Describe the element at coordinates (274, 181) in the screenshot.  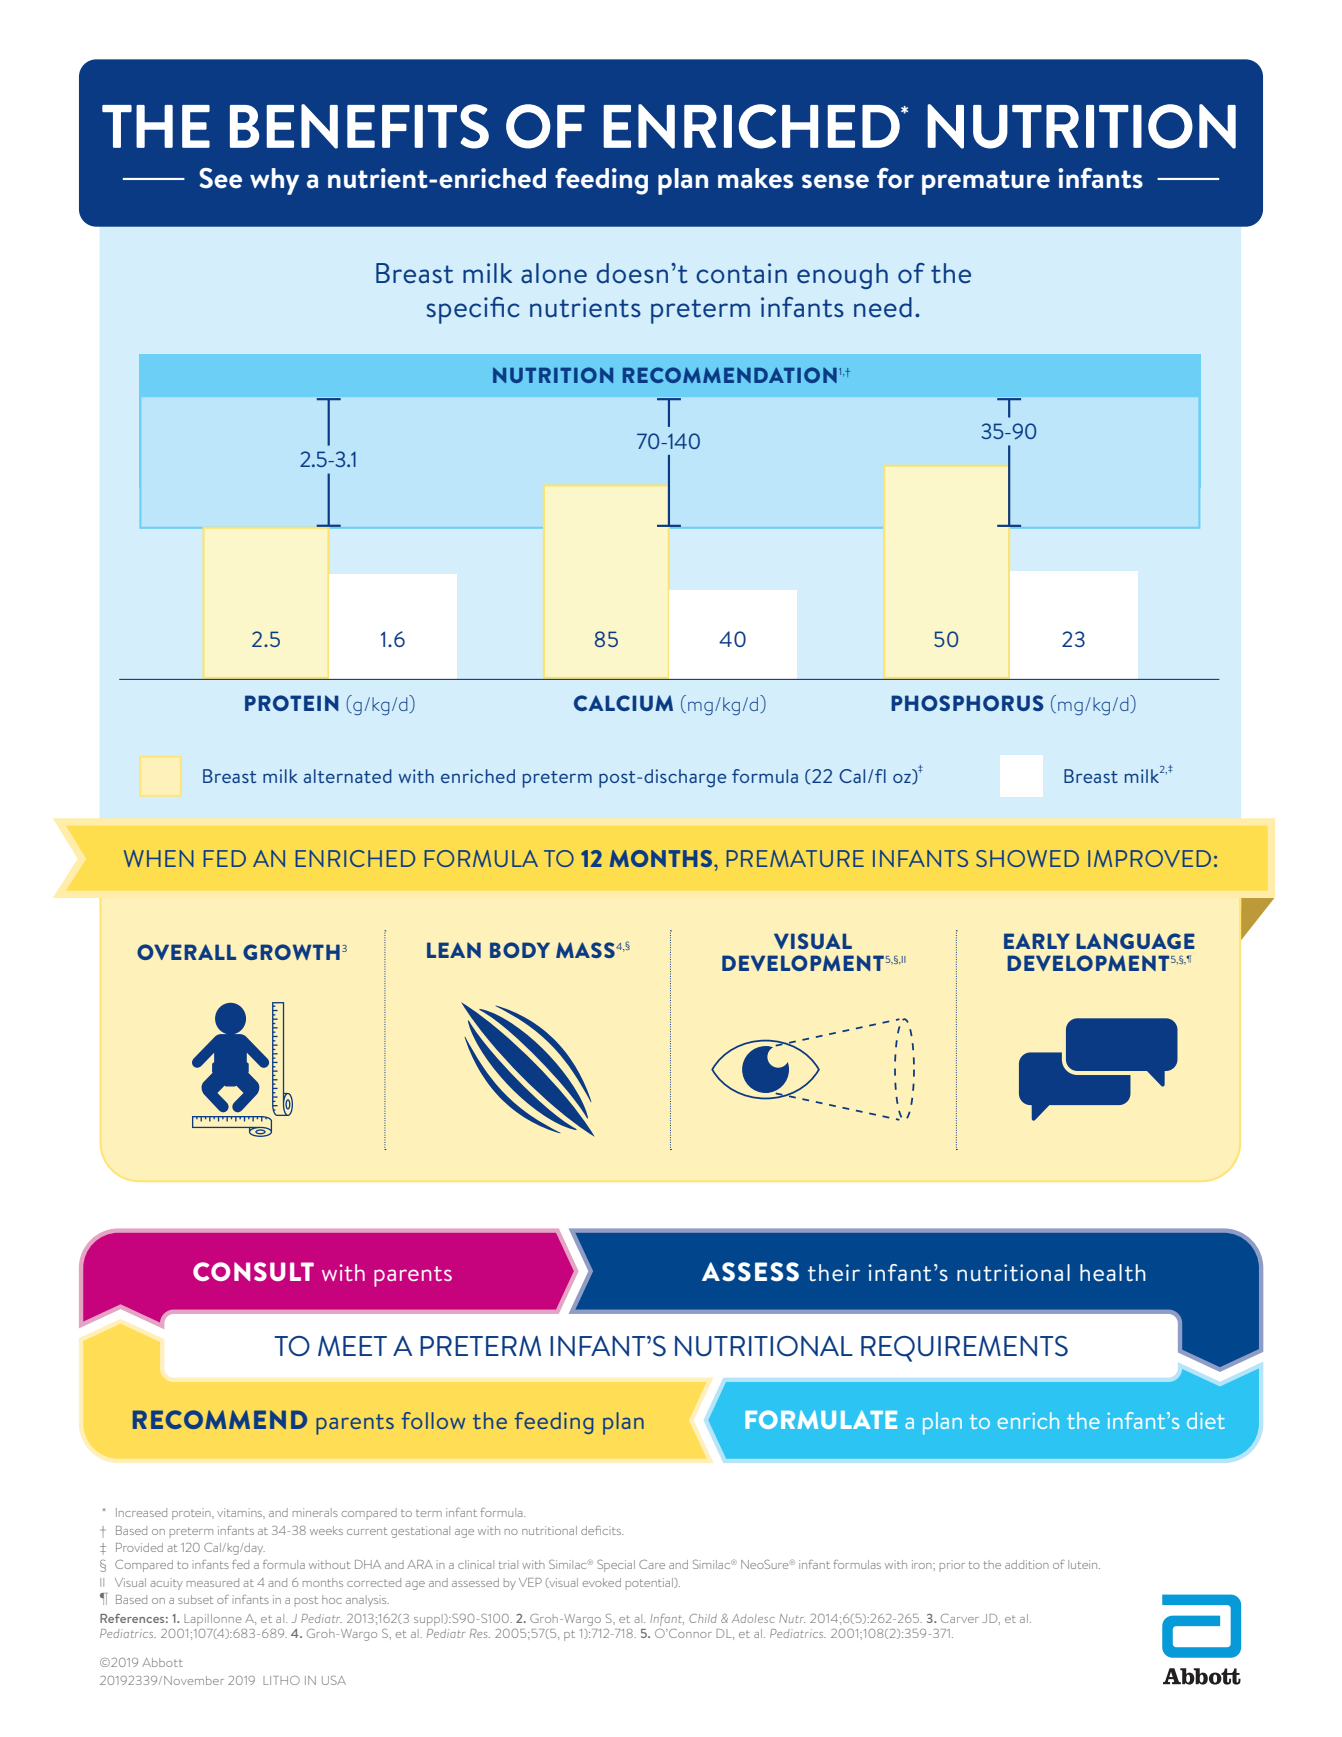
I see `why` at that location.
